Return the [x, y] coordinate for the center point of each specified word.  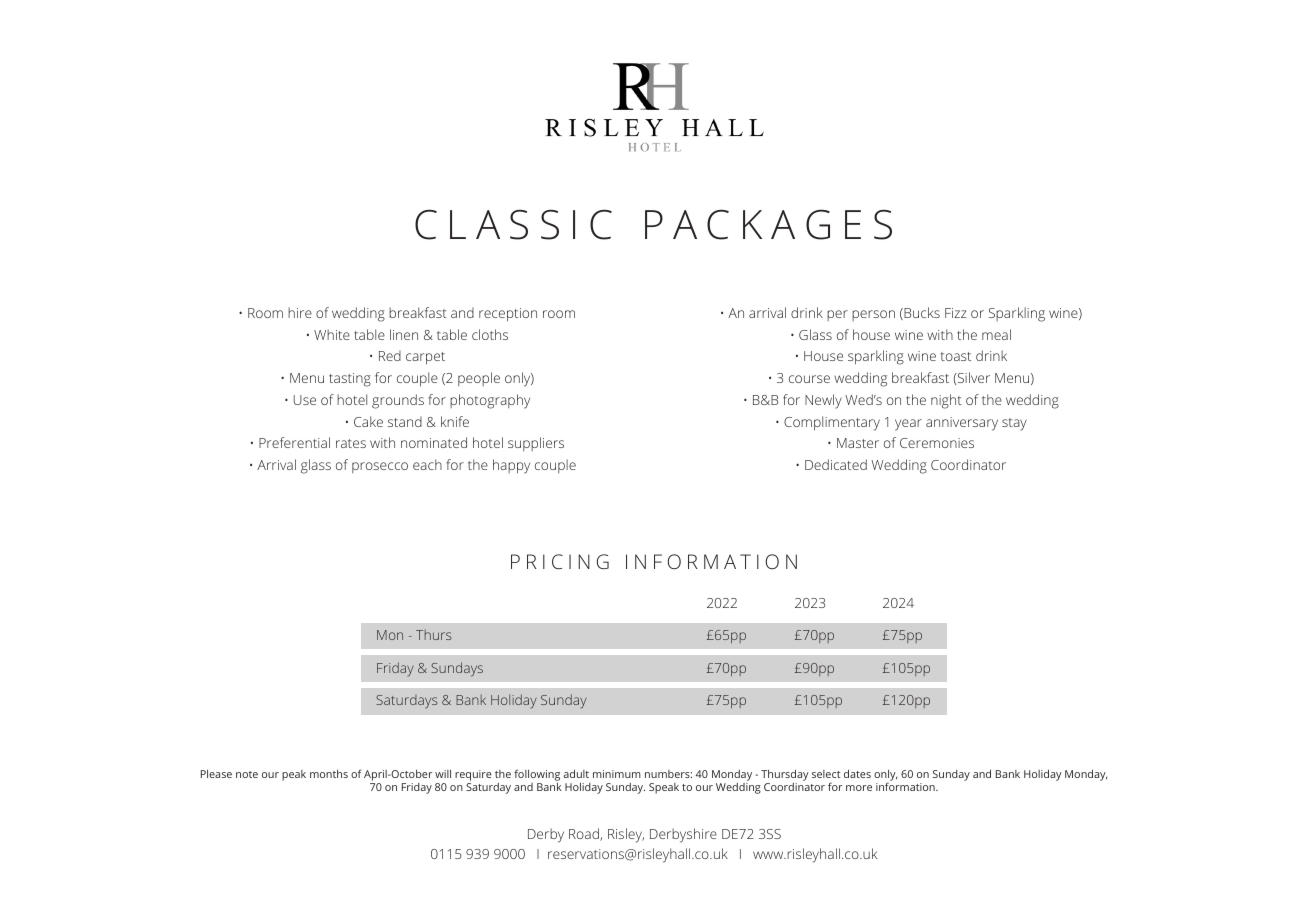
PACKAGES [768, 224]
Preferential [294, 442]
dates [857, 773]
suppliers [536, 444]
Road [585, 834]
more [859, 788]
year [908, 425]
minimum [617, 774]
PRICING [560, 561]
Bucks [921, 313]
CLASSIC [513, 225]
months [329, 774]
